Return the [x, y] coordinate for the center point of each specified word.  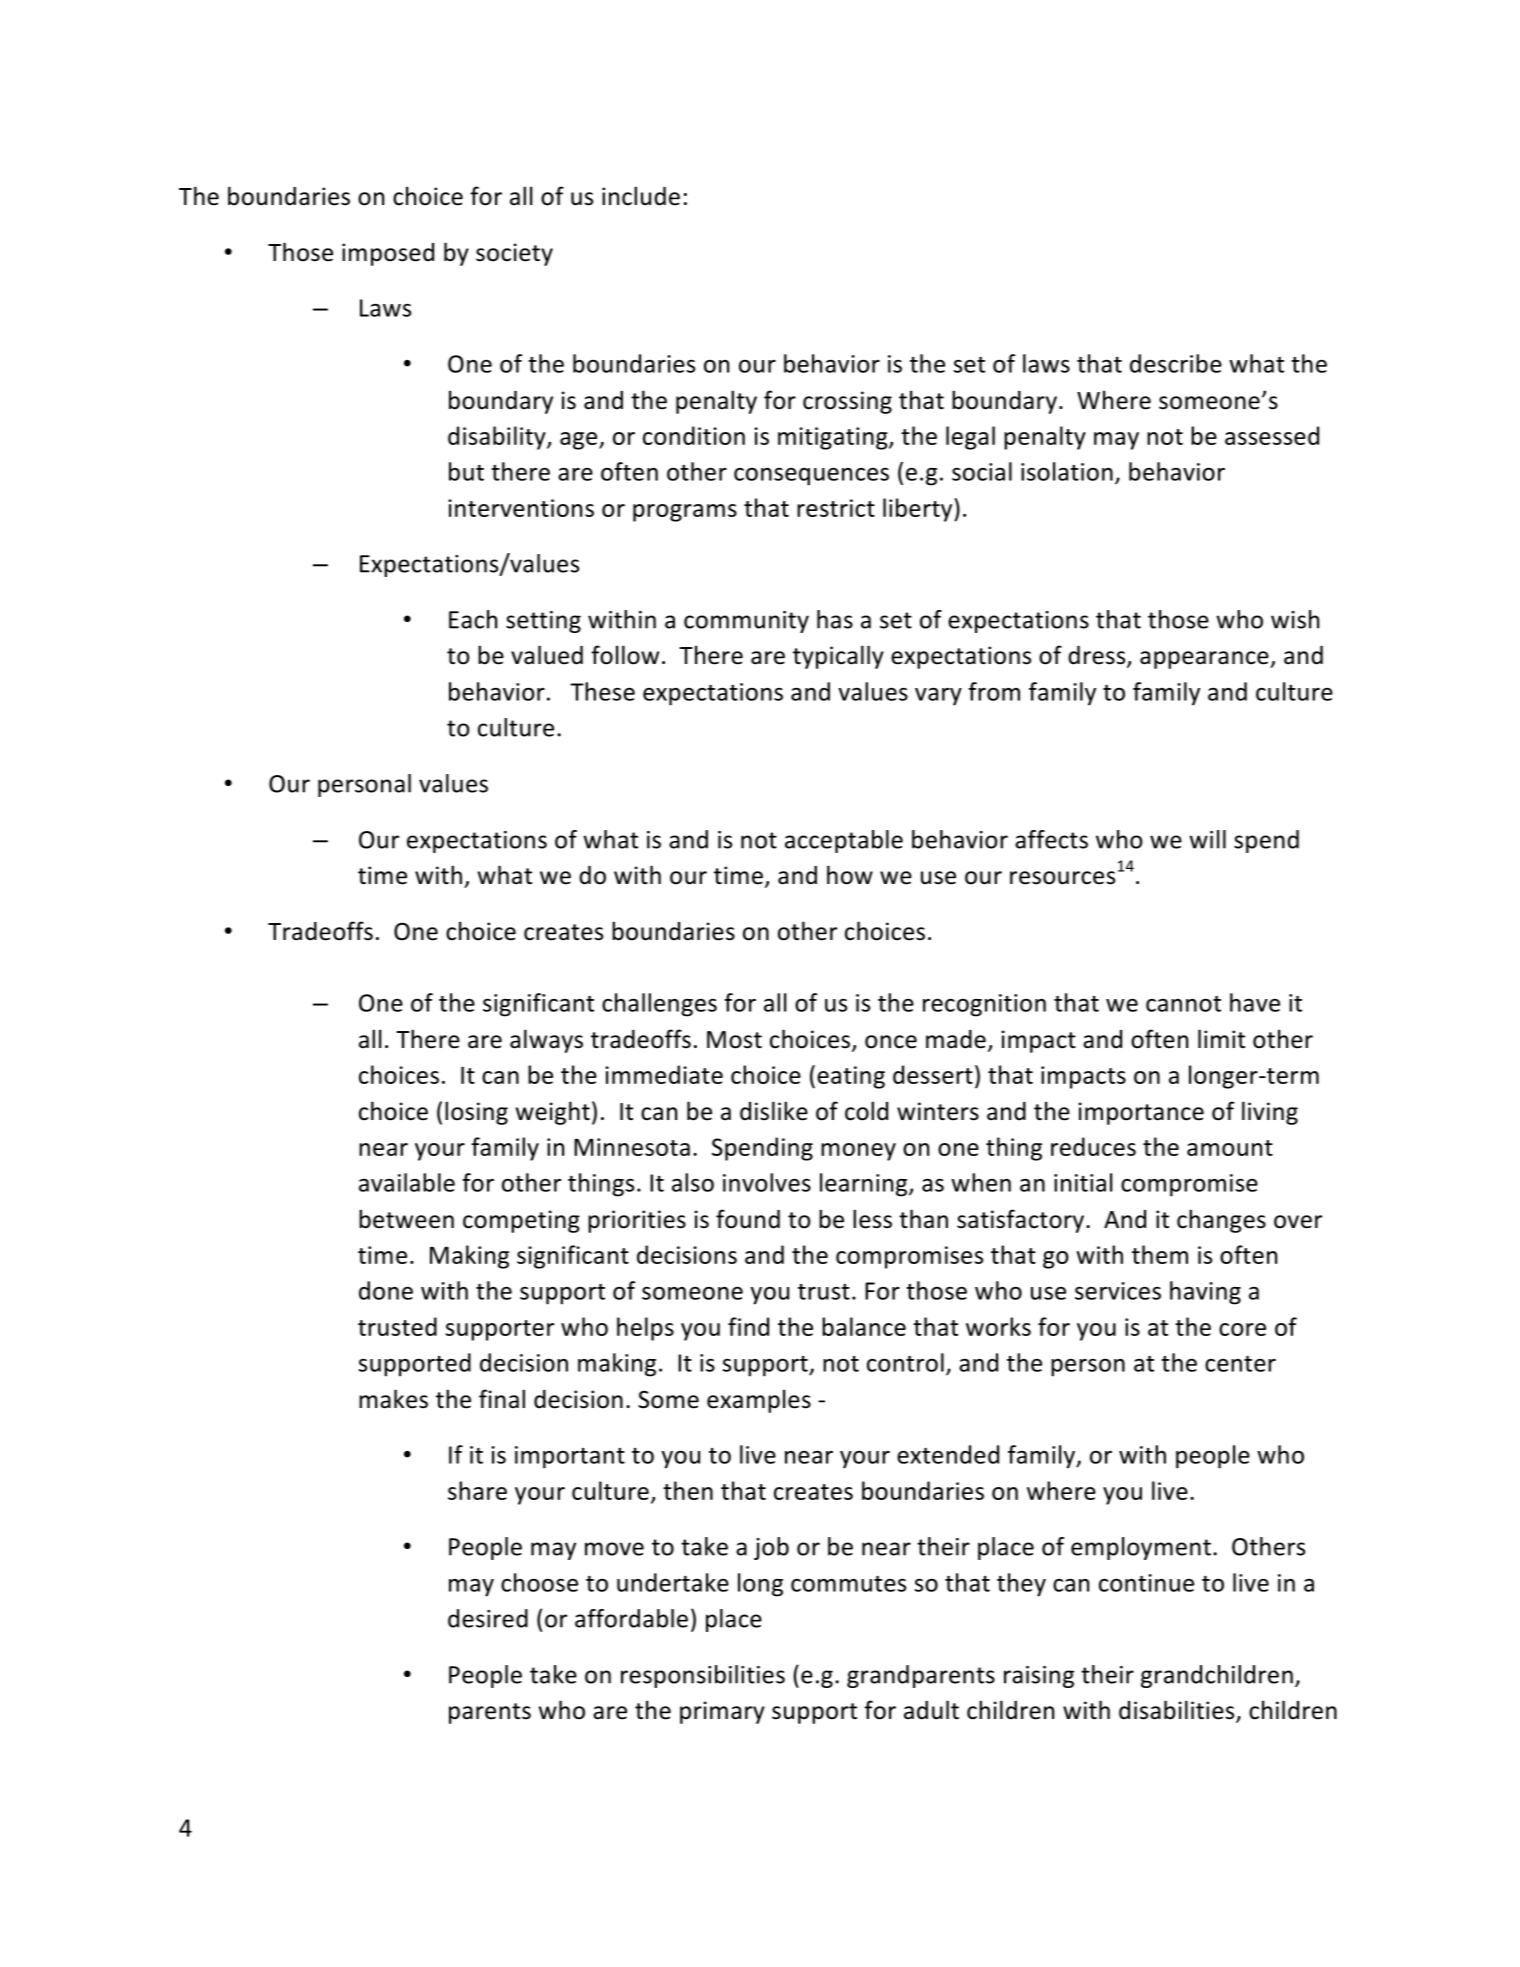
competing [521, 1221]
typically [838, 657]
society [514, 254]
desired [488, 1618]
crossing [847, 402]
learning [865, 1185]
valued [547, 655]
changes [1221, 1221]
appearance [1205, 660]
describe [1176, 363]
